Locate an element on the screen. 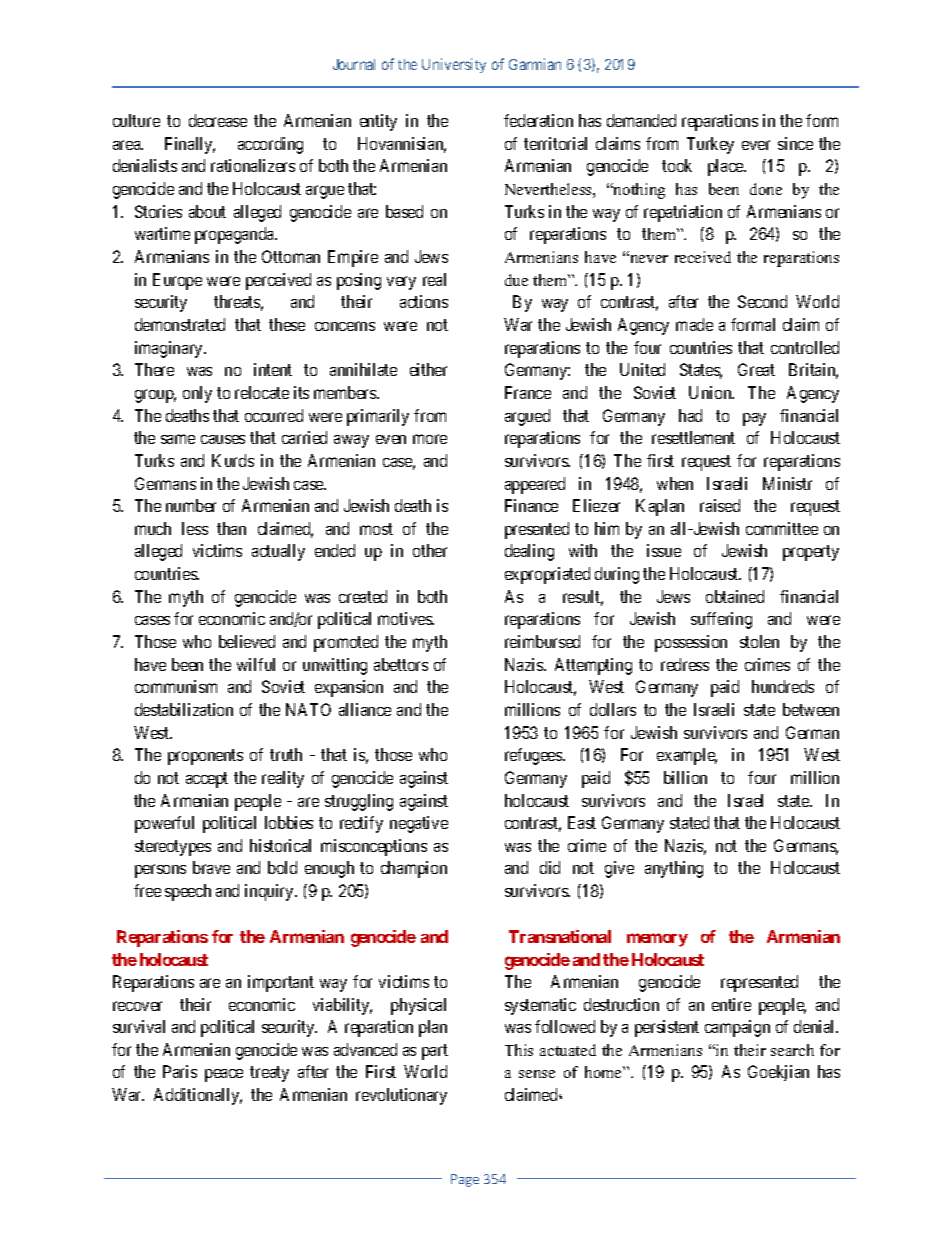 This screenshot has height=1233, width=952. University is located at coordinates (454, 65).
